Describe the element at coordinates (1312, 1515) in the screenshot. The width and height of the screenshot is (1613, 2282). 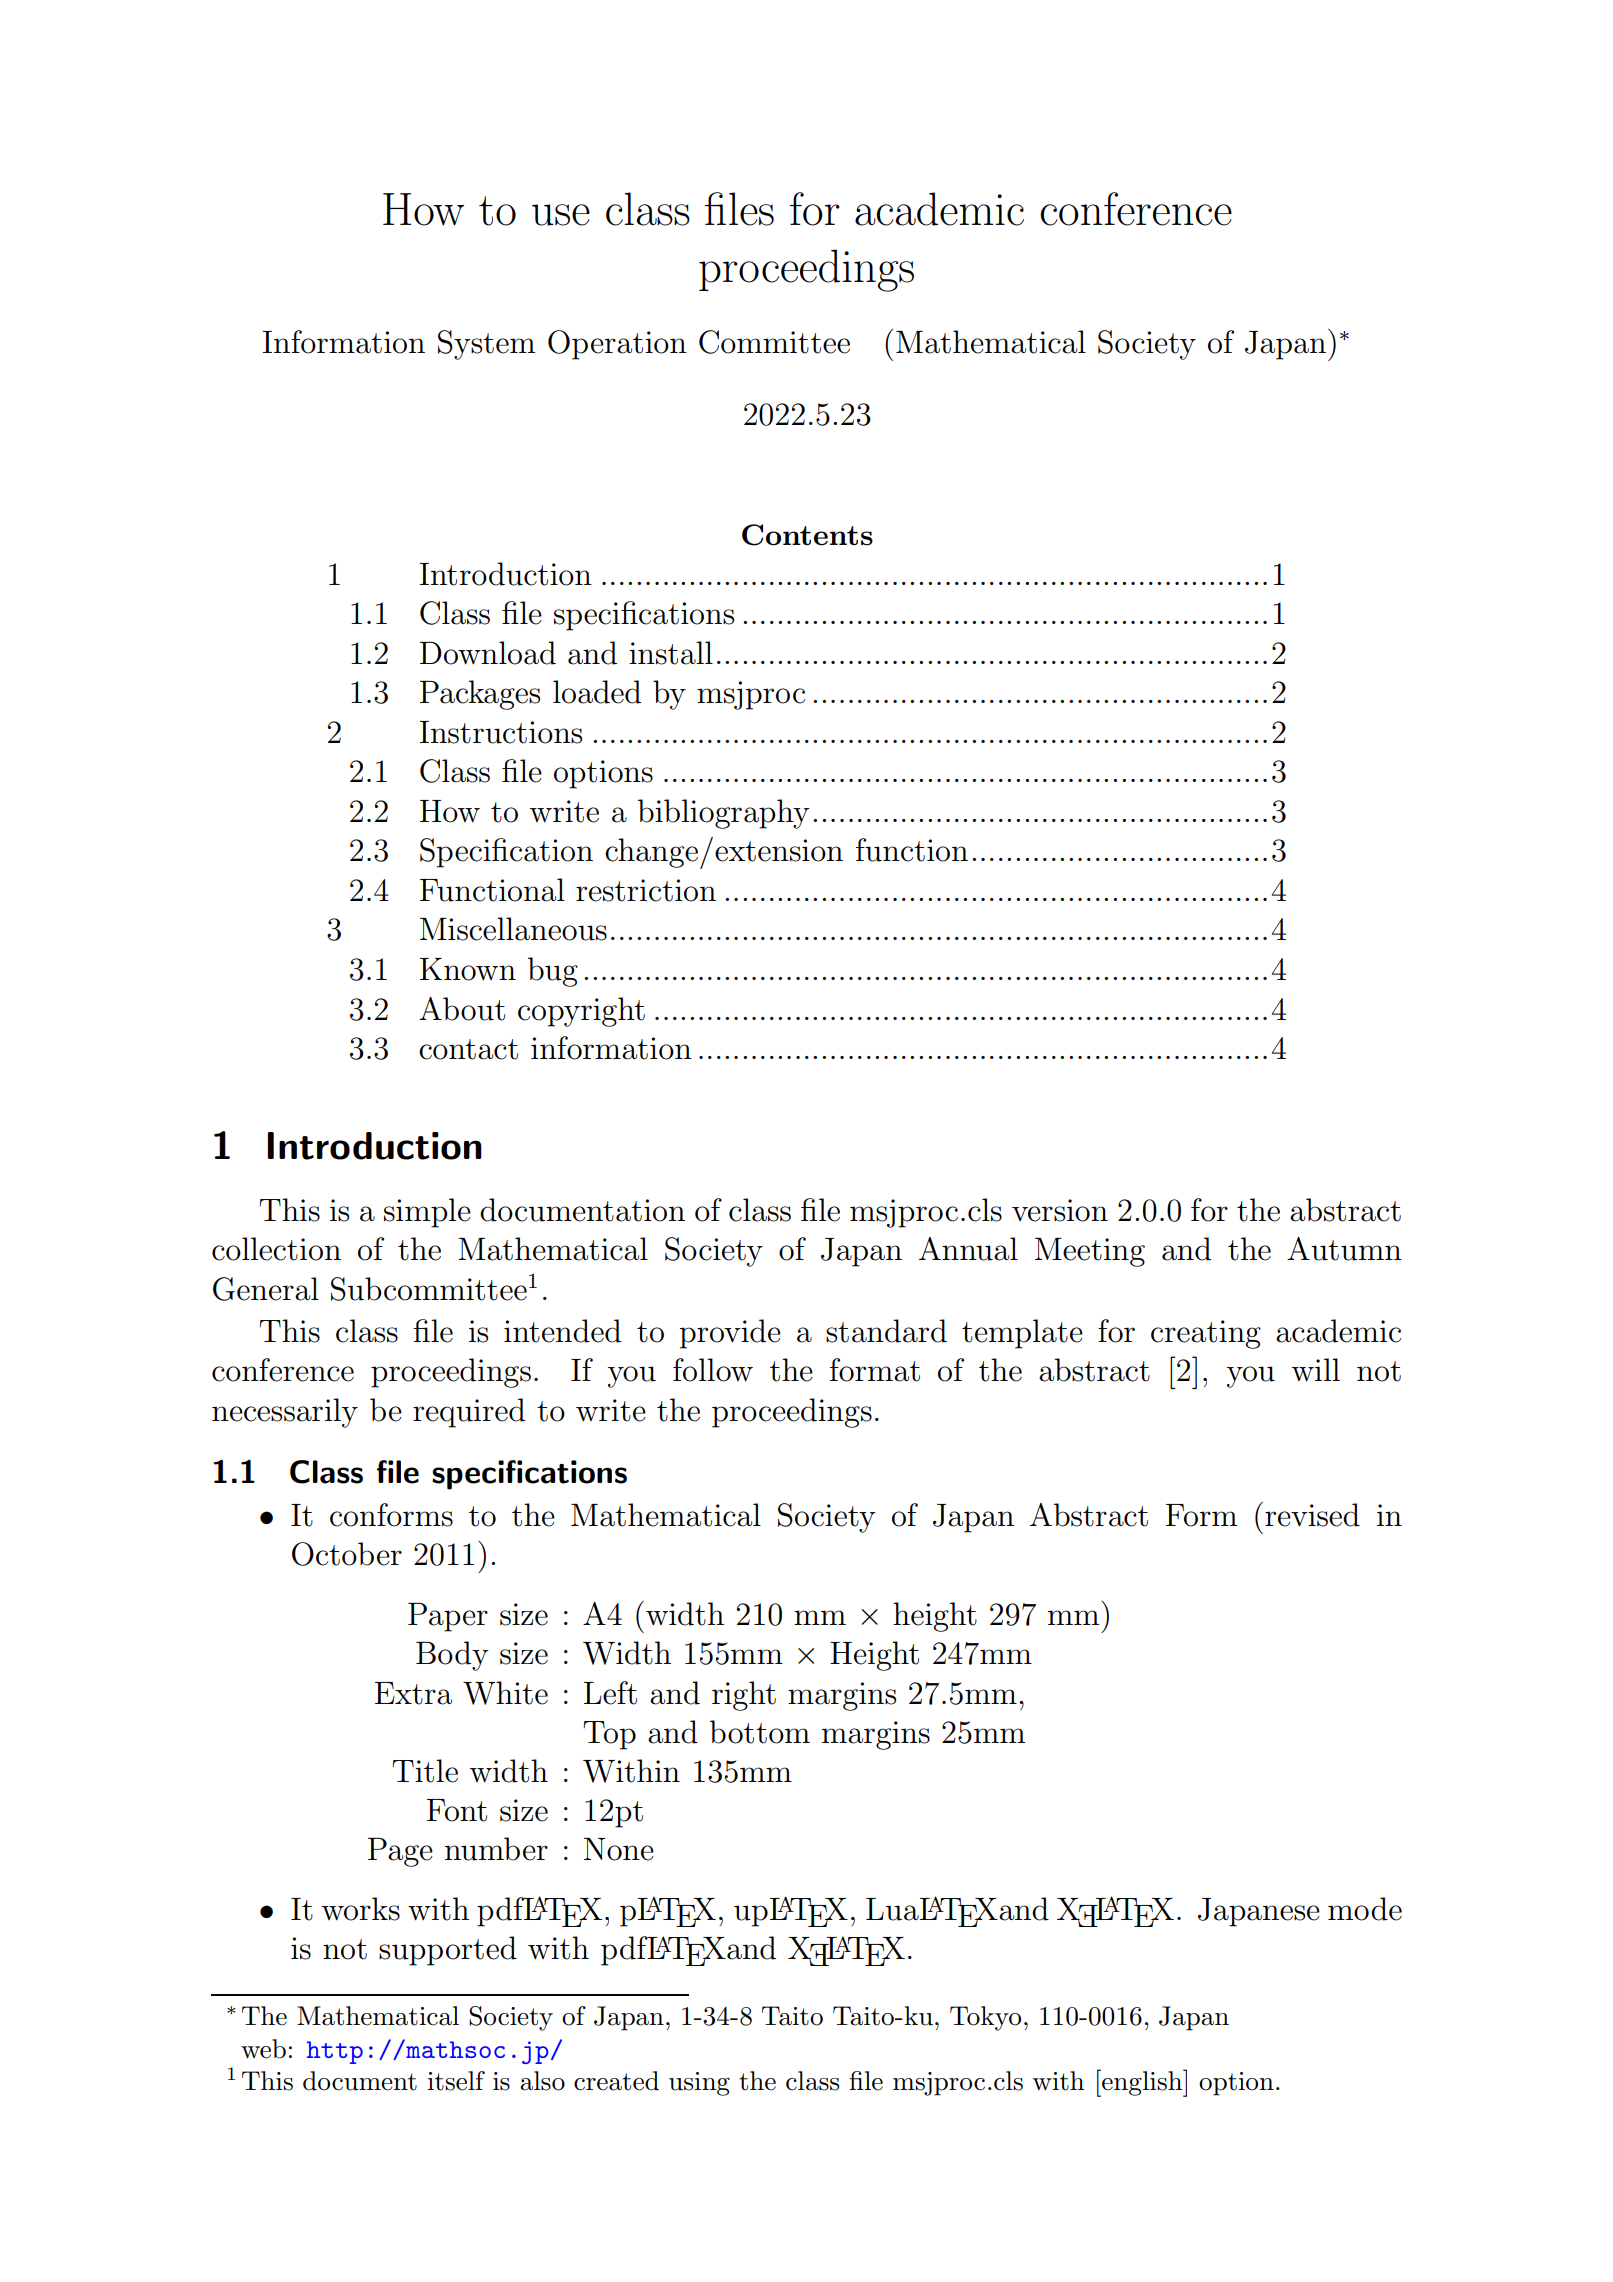
I see `revised` at that location.
